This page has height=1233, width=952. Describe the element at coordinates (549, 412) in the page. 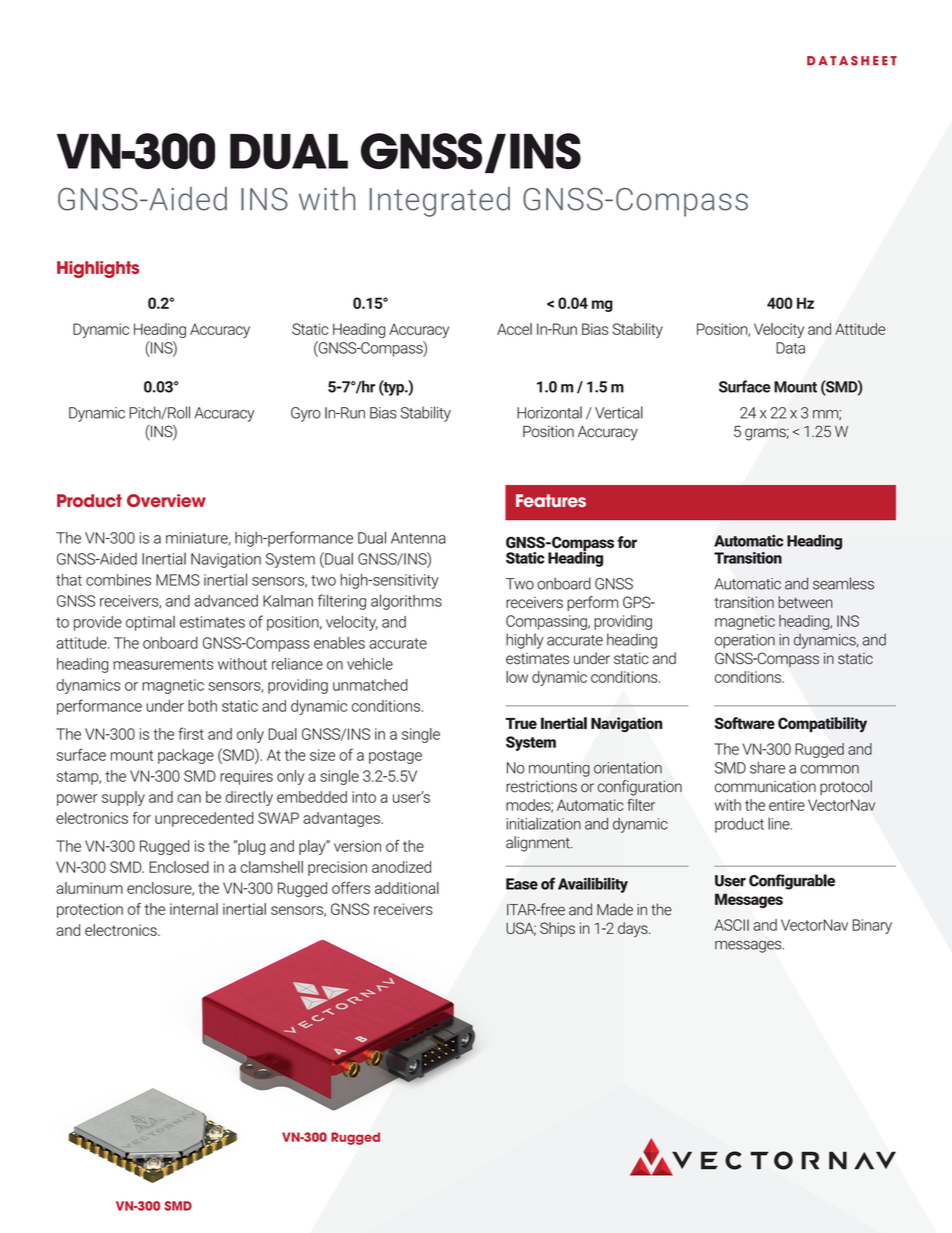

I see `Horizontal` at that location.
